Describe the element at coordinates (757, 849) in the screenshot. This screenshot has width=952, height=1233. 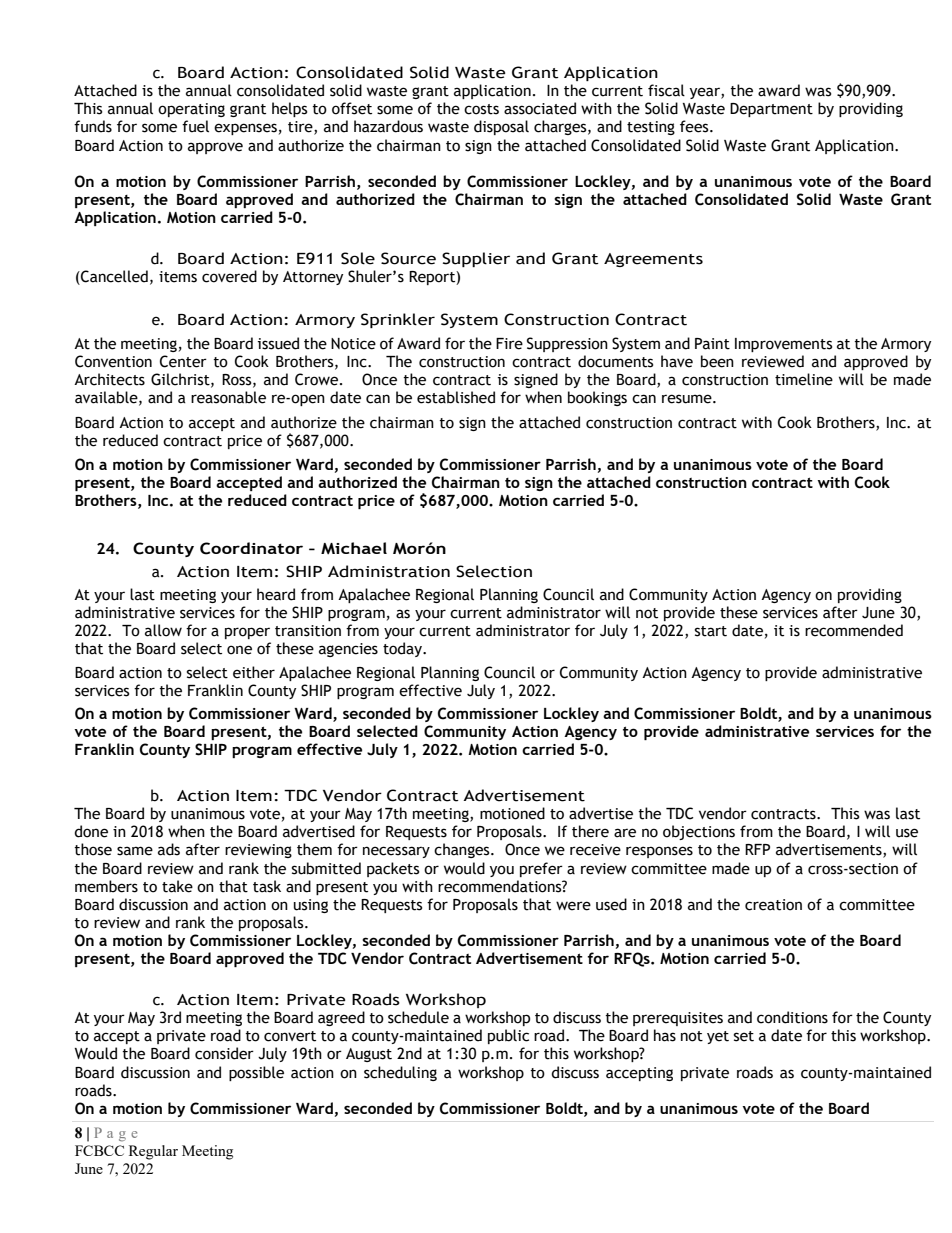
I see `RFP` at that location.
